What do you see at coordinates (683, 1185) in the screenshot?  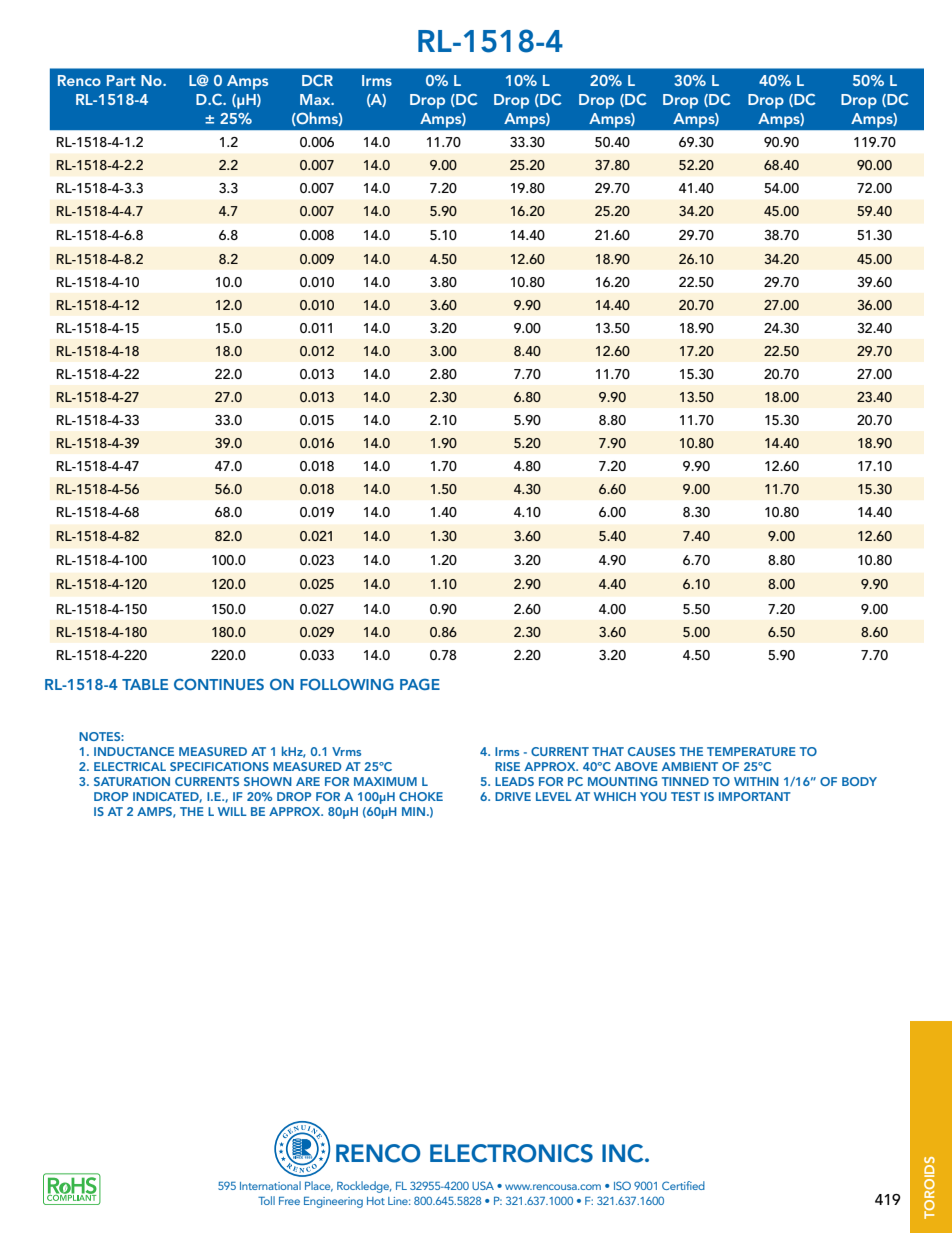 I see `Certified` at bounding box center [683, 1185].
